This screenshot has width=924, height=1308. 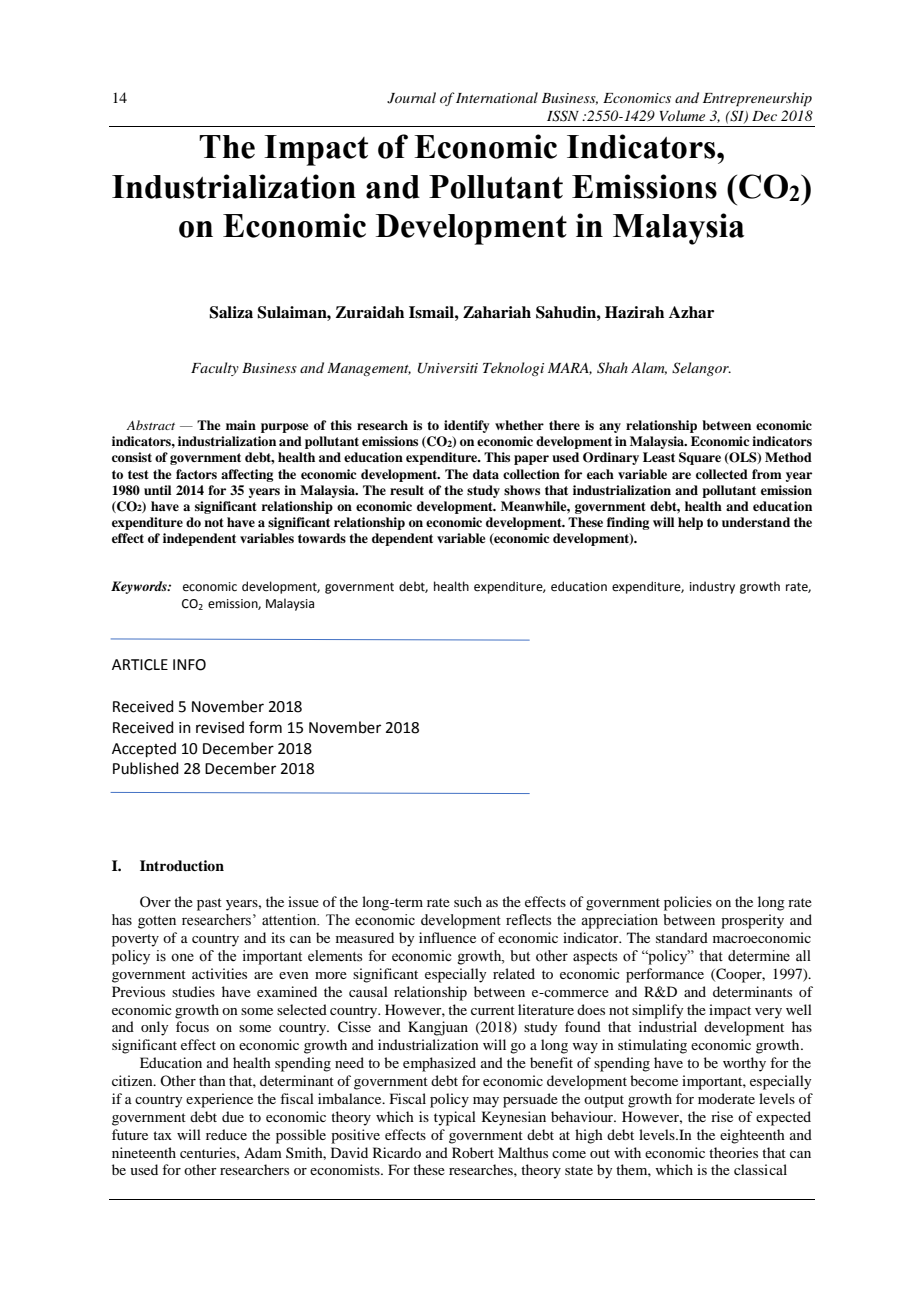 What do you see at coordinates (497, 97) in the screenshot?
I see `International` at bounding box center [497, 97].
